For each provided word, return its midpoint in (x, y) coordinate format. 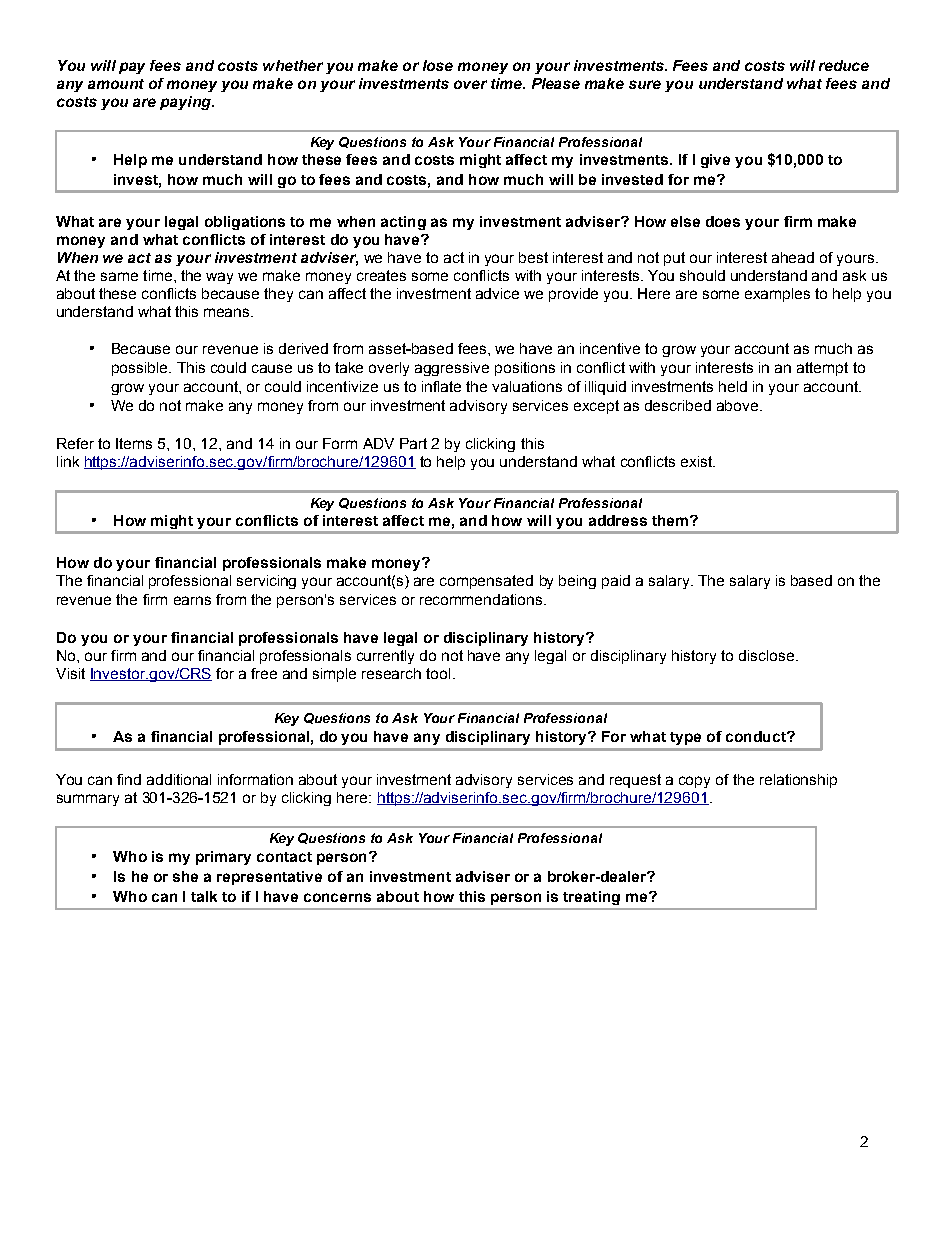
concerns (337, 897)
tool (438, 673)
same (119, 276)
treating (591, 898)
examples (777, 295)
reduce (844, 65)
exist (698, 461)
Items (134, 443)
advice (497, 293)
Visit (70, 673)
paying (186, 103)
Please (556, 83)
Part (413, 443)
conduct (757, 736)
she (185, 876)
